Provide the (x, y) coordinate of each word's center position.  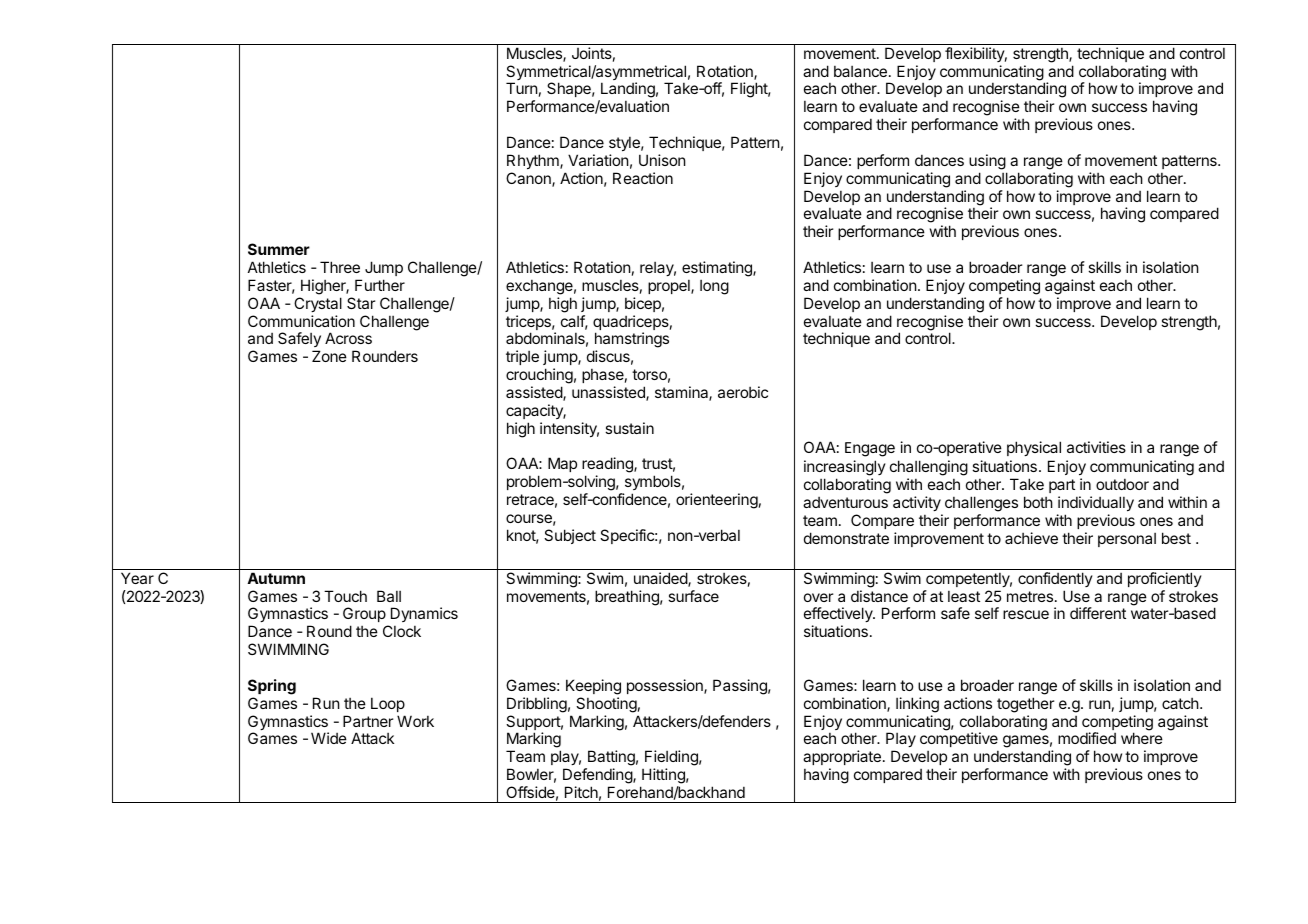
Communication (301, 321)
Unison (662, 160)
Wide (329, 738)
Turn (522, 88)
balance (860, 71)
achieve (1031, 538)
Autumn (276, 578)
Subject (570, 536)
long (714, 287)
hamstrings (631, 341)
